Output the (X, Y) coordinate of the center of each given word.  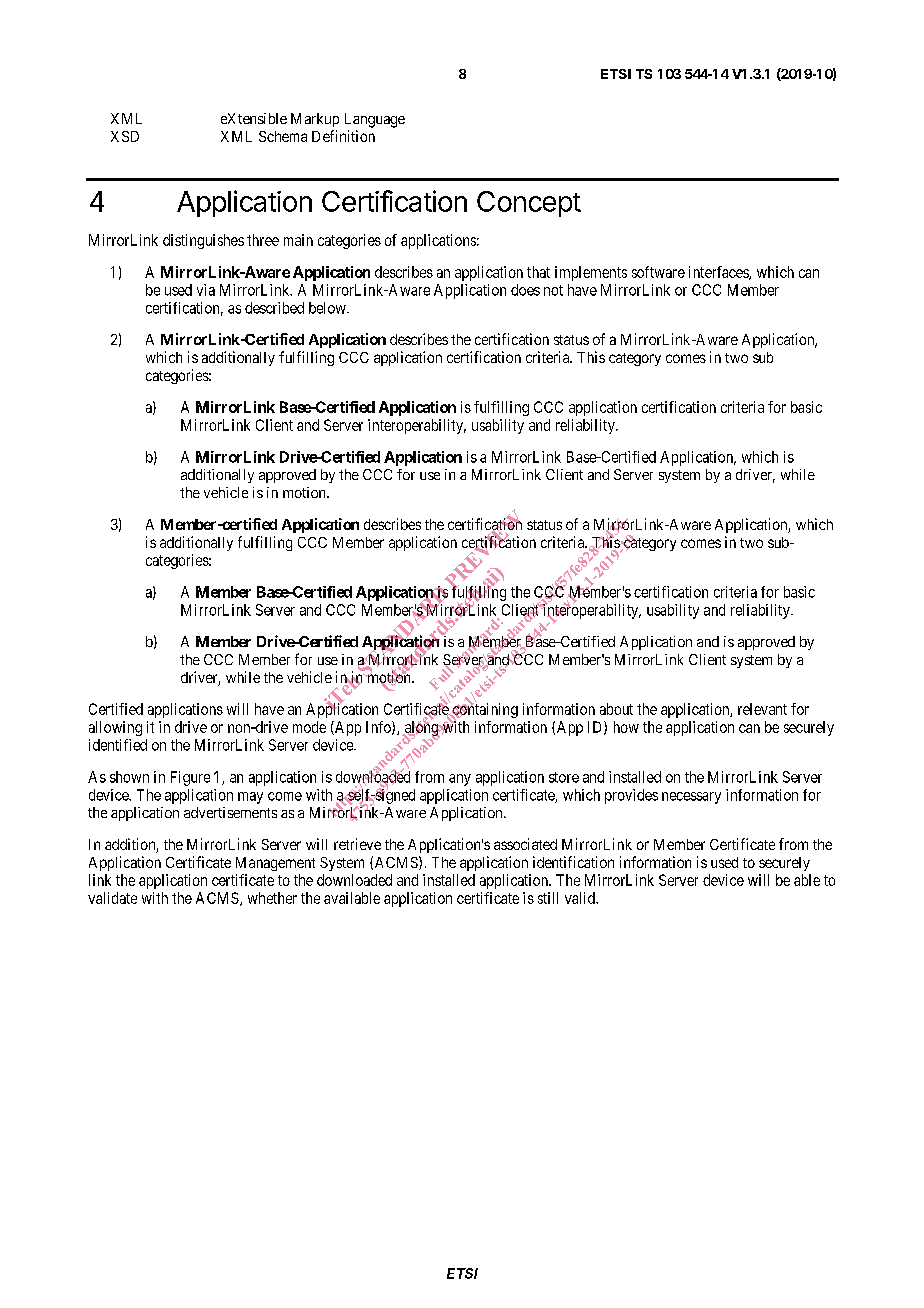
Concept (529, 204)
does (525, 290)
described (274, 308)
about (616, 709)
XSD (125, 136)
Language (375, 120)
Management (275, 864)
